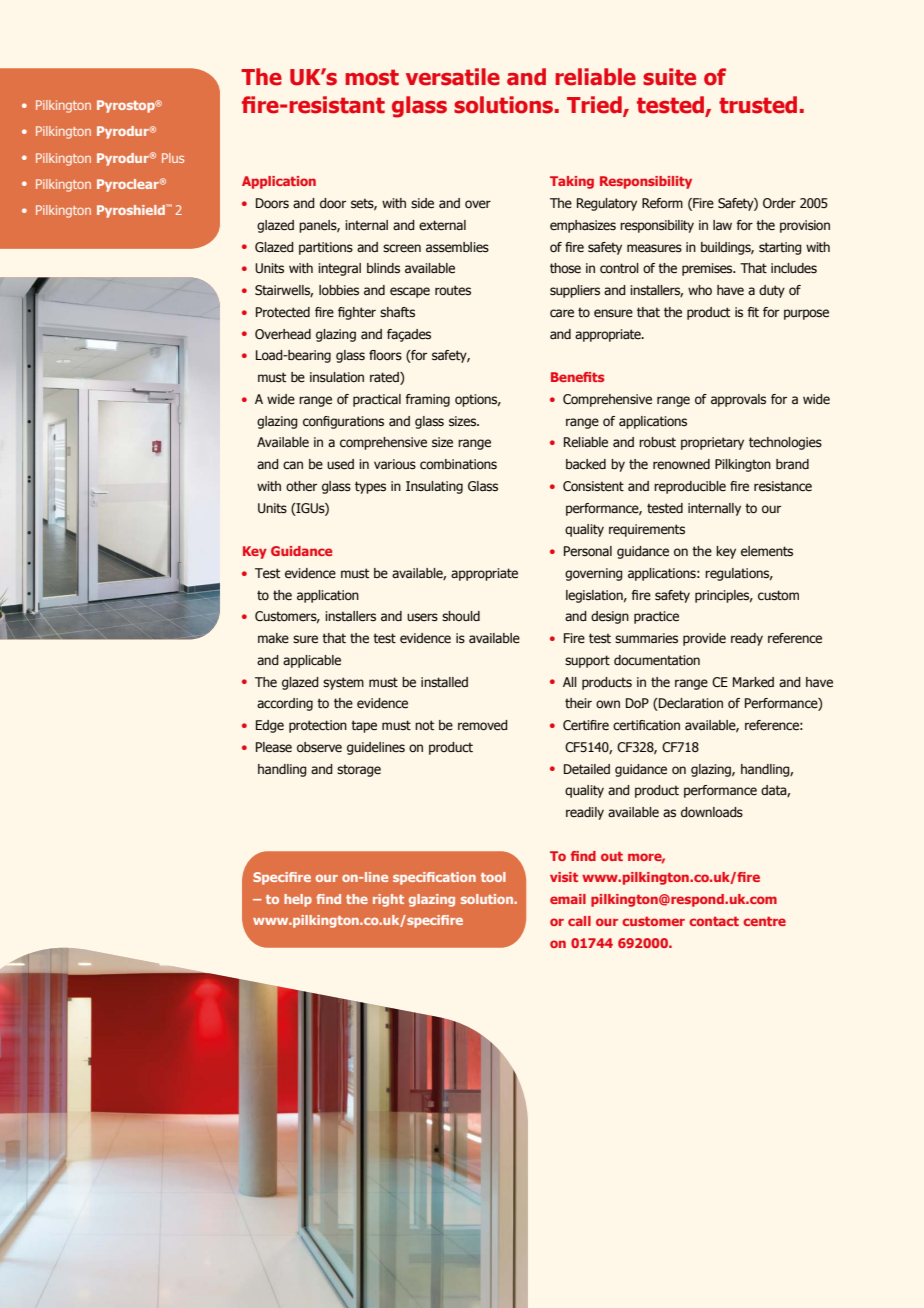  Describe the element at coordinates (738, 400) in the page. I see `approvals` at that location.
